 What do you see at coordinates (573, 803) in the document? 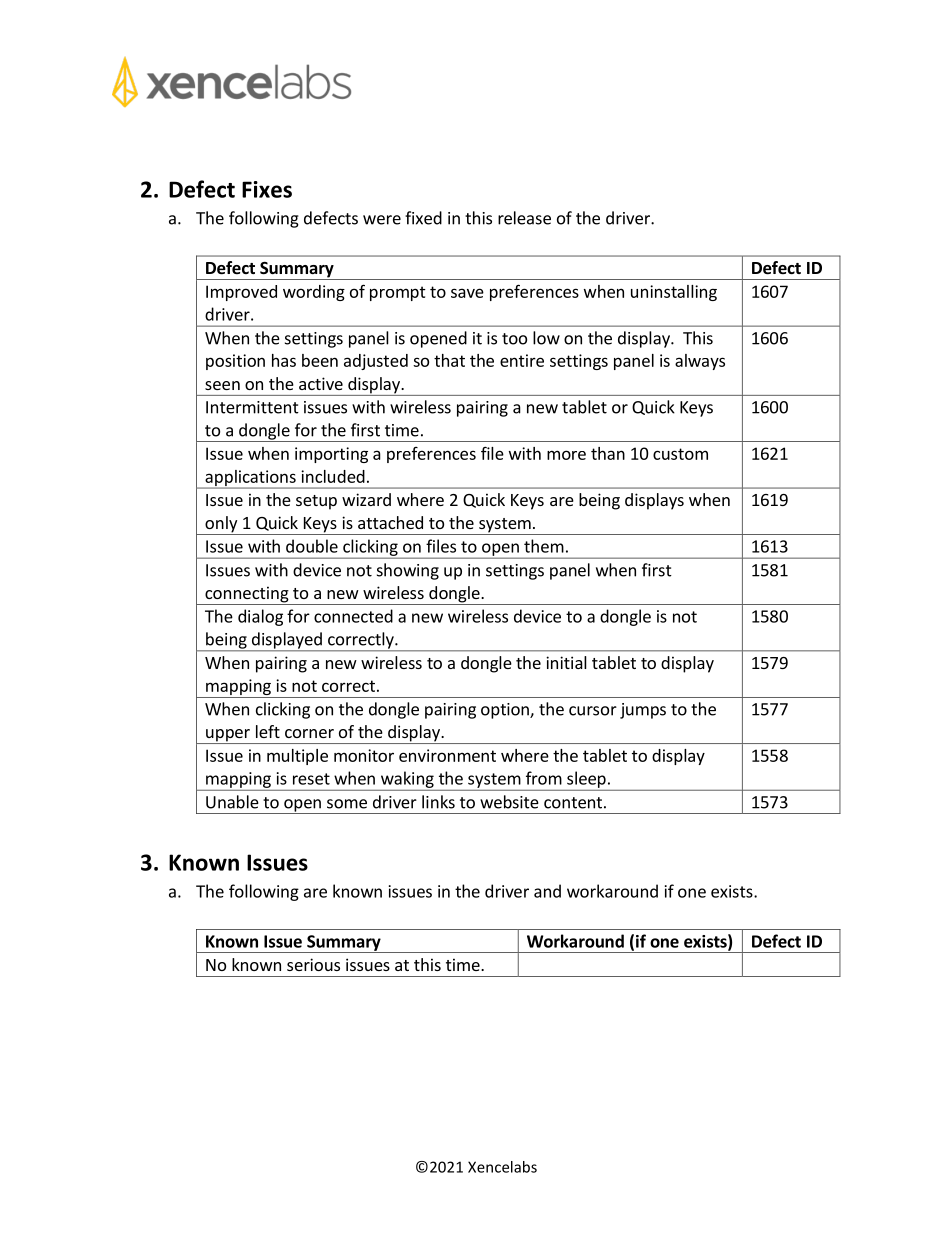
I see `content` at bounding box center [573, 803].
